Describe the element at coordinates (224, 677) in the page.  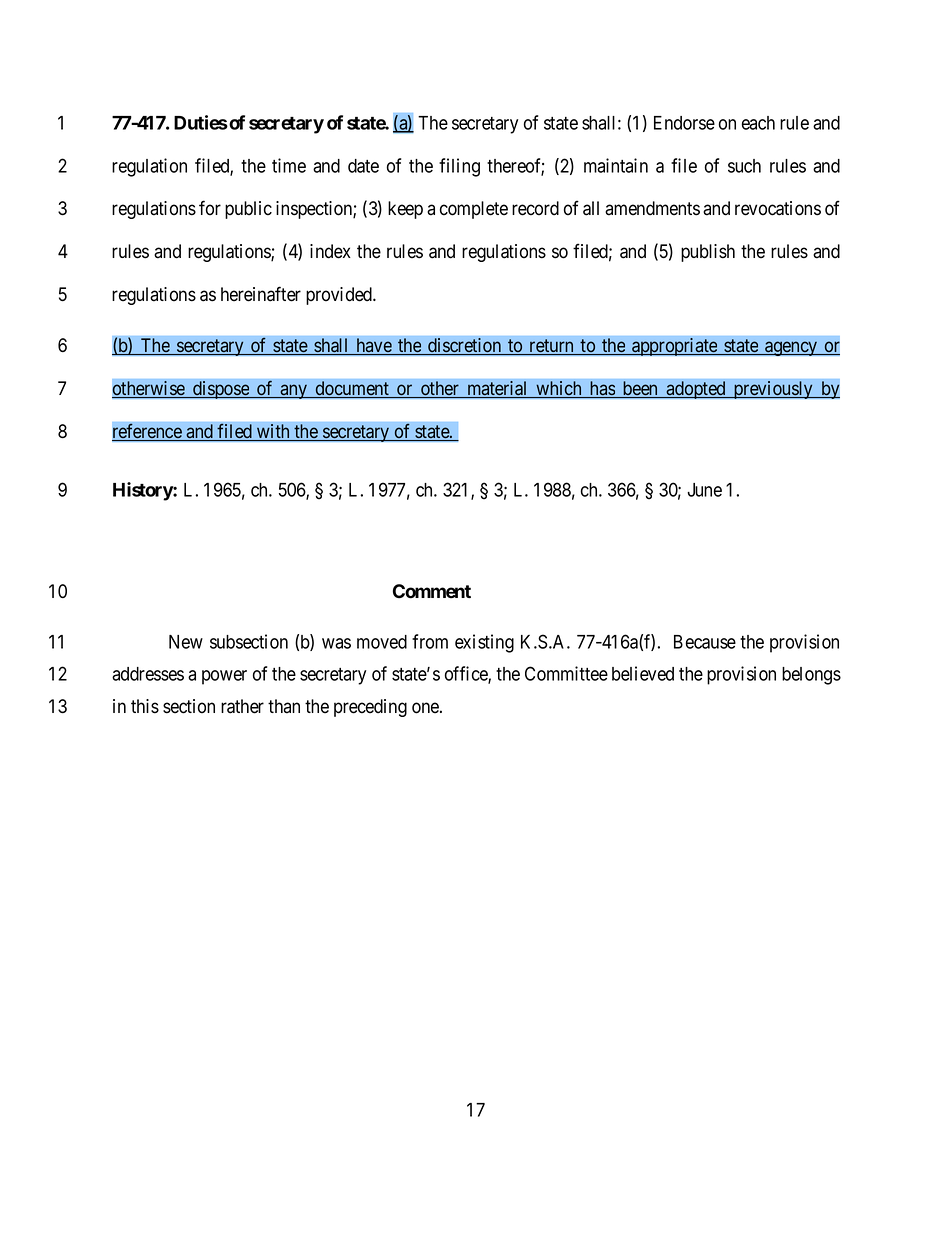
I see `power` at that location.
